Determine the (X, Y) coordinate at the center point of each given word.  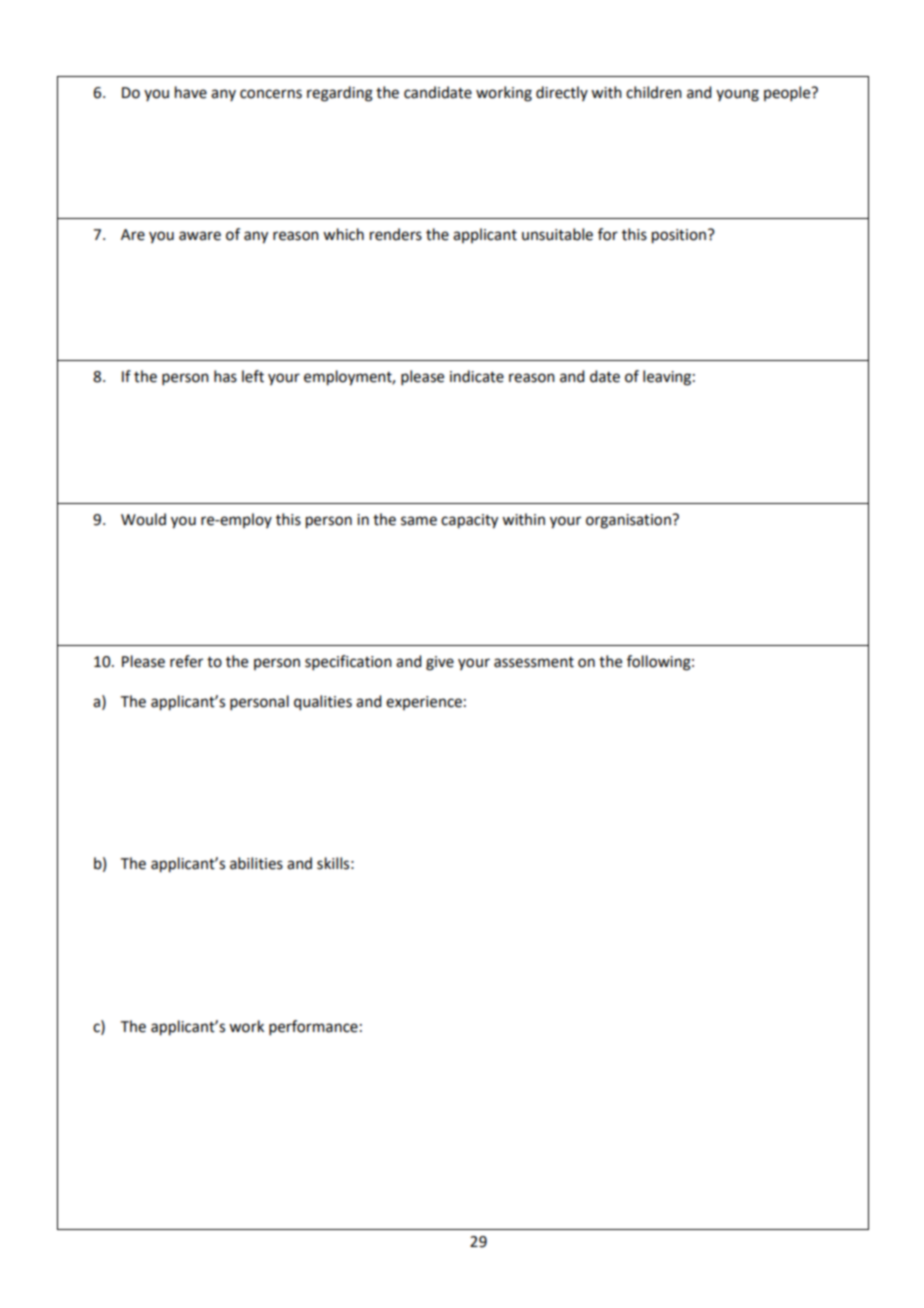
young (737, 95)
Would (143, 519)
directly (562, 93)
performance (313, 1027)
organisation (629, 521)
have (191, 92)
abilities (256, 863)
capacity (469, 521)
